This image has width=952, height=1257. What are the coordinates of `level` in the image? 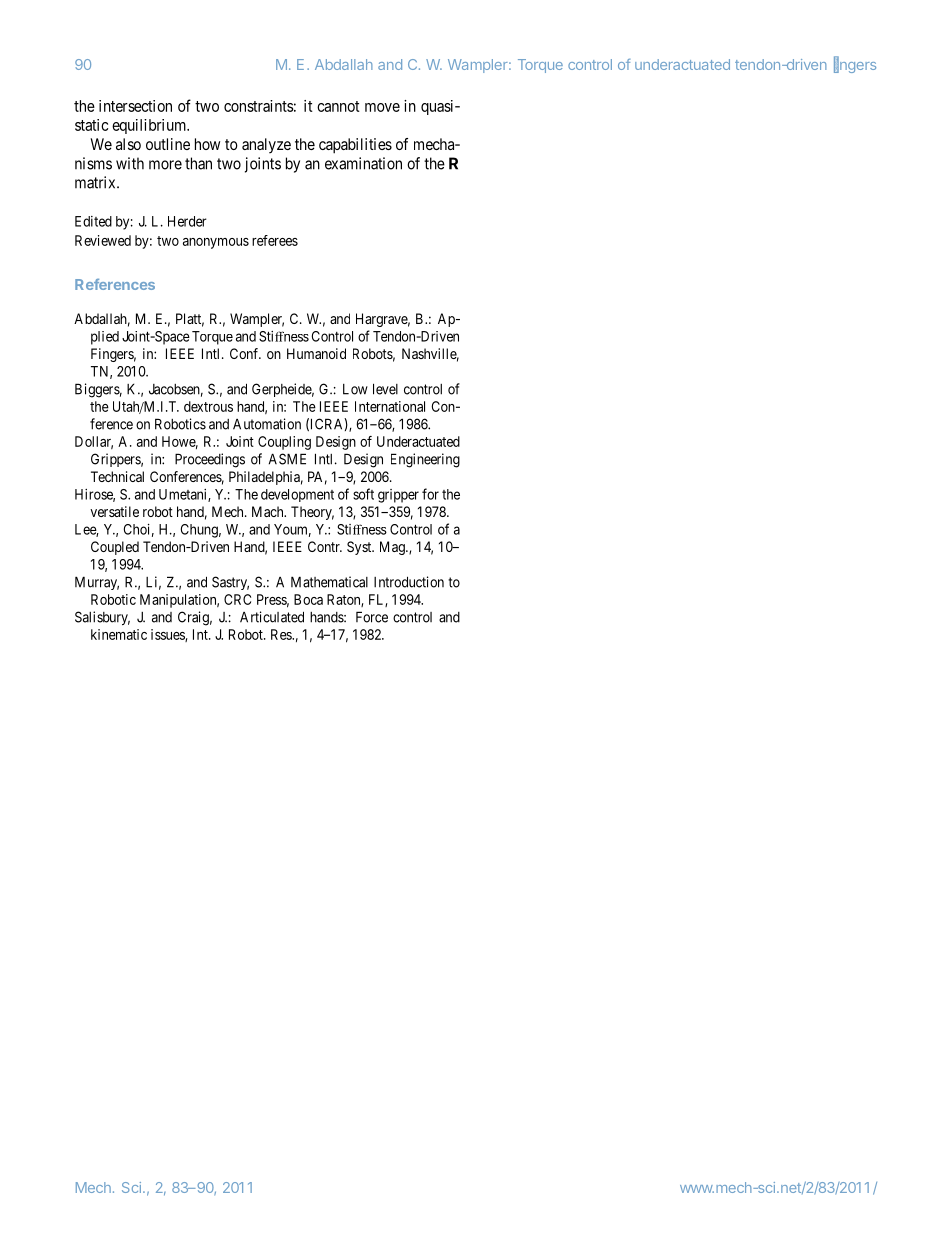 It's located at (385, 389).
